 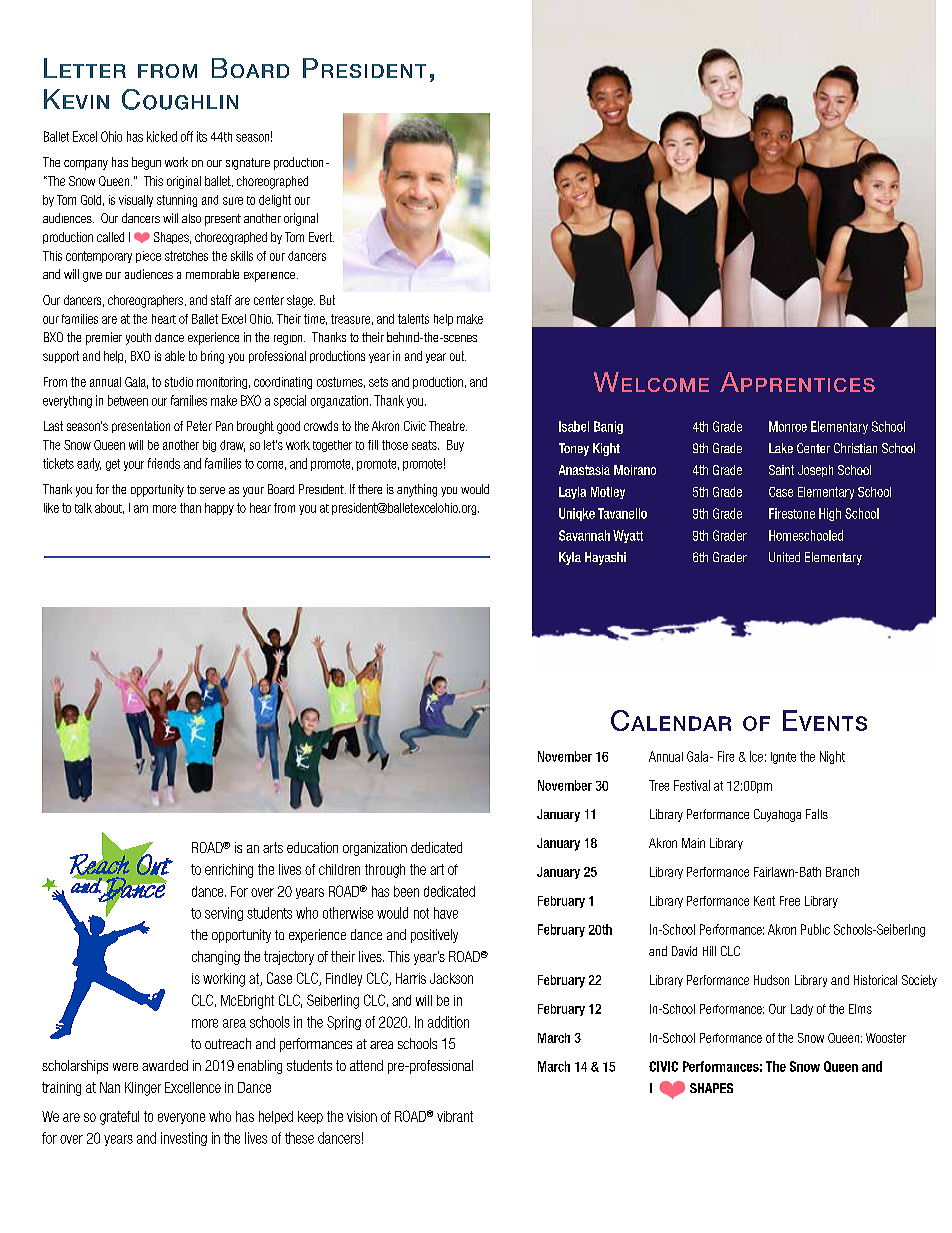 What do you see at coordinates (321, 237) in the page?
I see `Evert` at bounding box center [321, 237].
